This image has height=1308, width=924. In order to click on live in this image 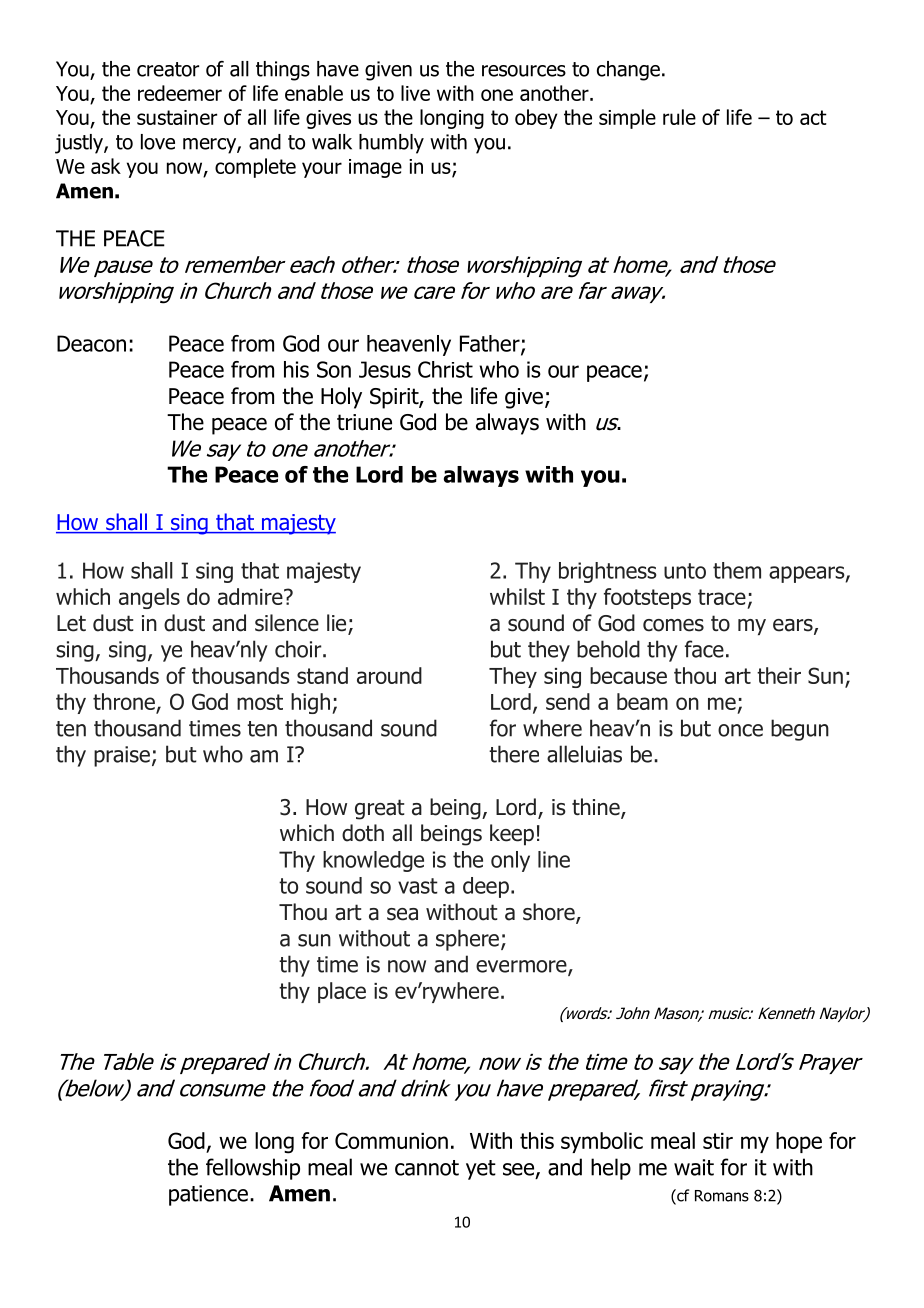, I will do `click(415, 93)`.
